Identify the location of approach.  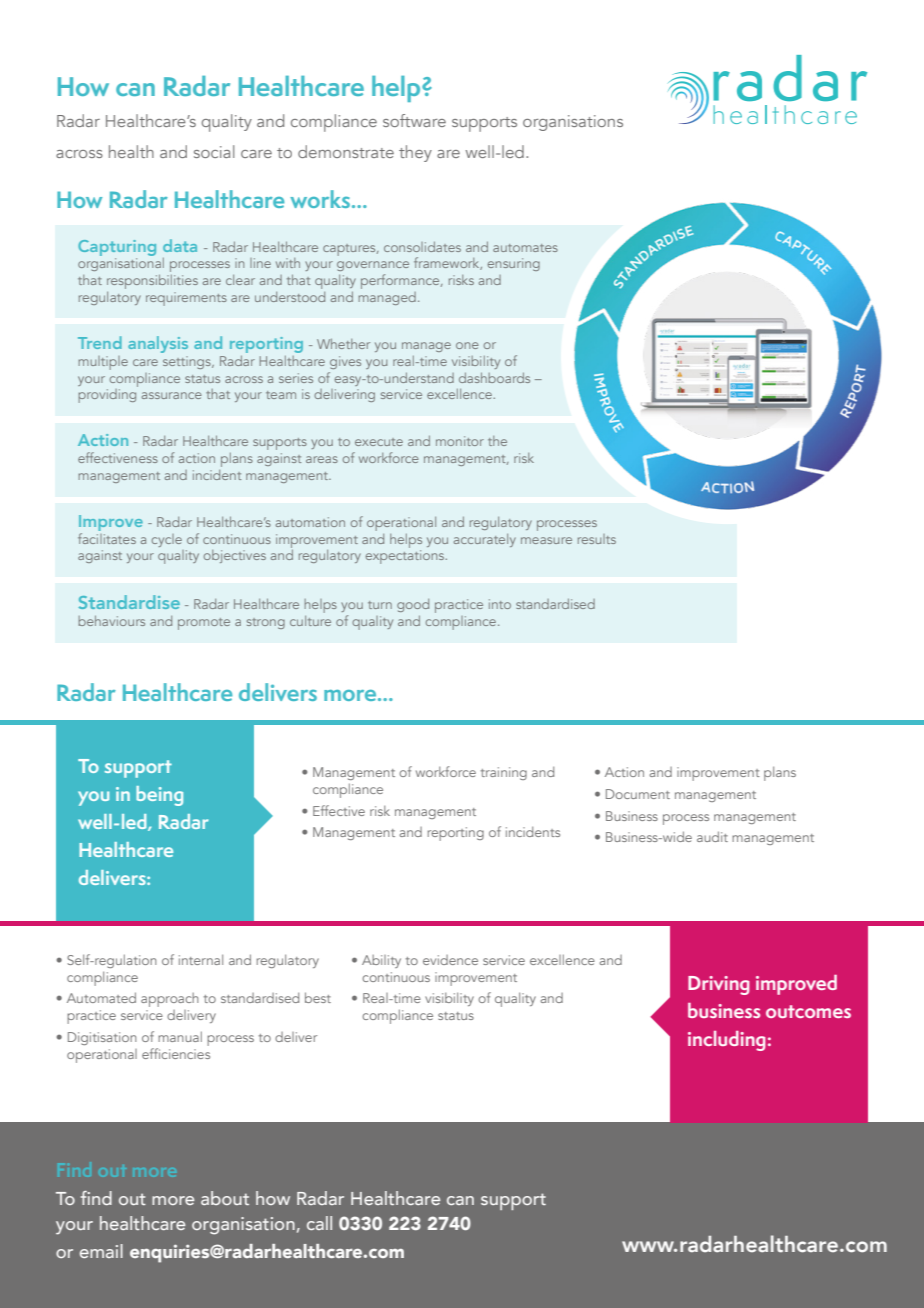
(170, 1000).
